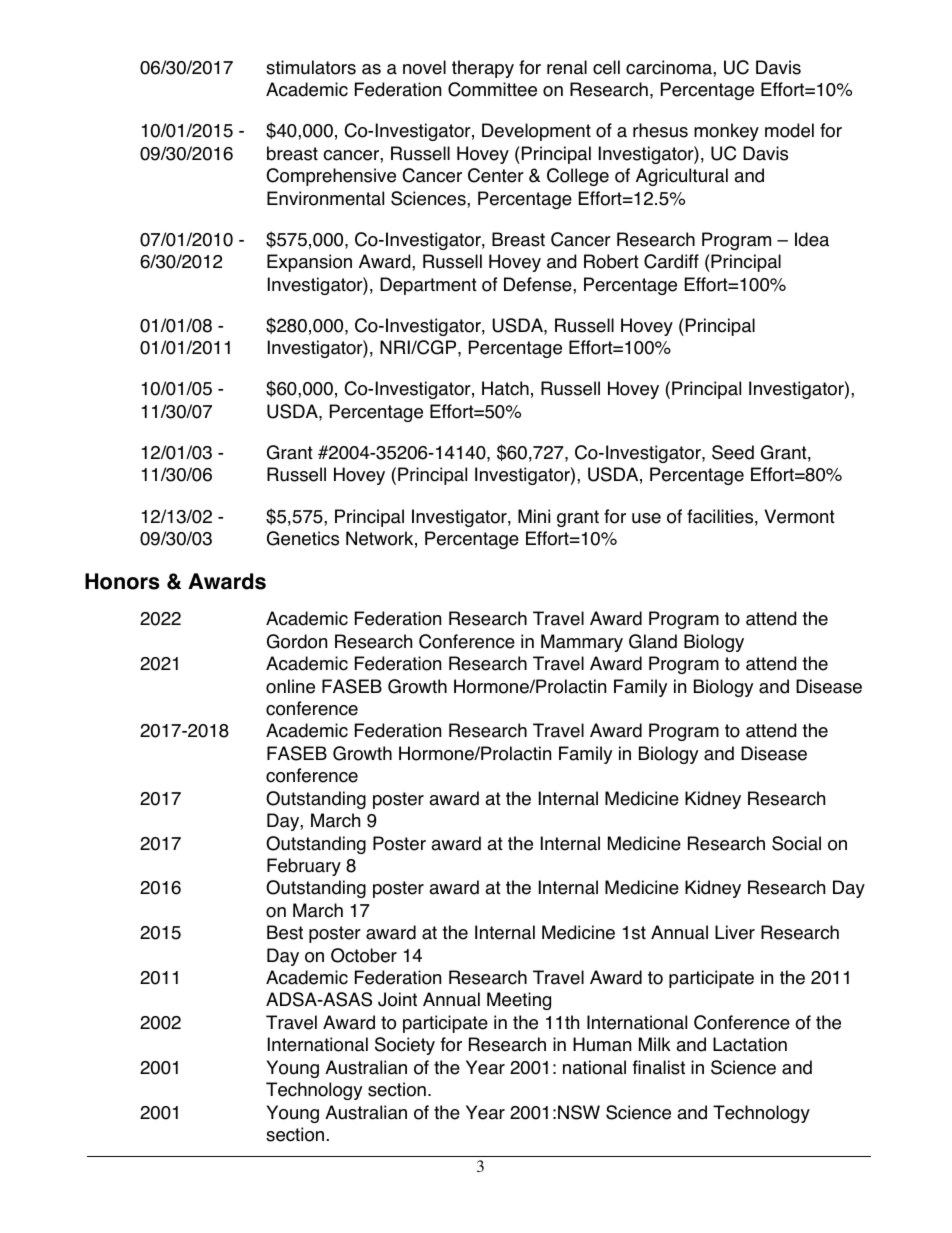  I want to click on online, so click(290, 686).
